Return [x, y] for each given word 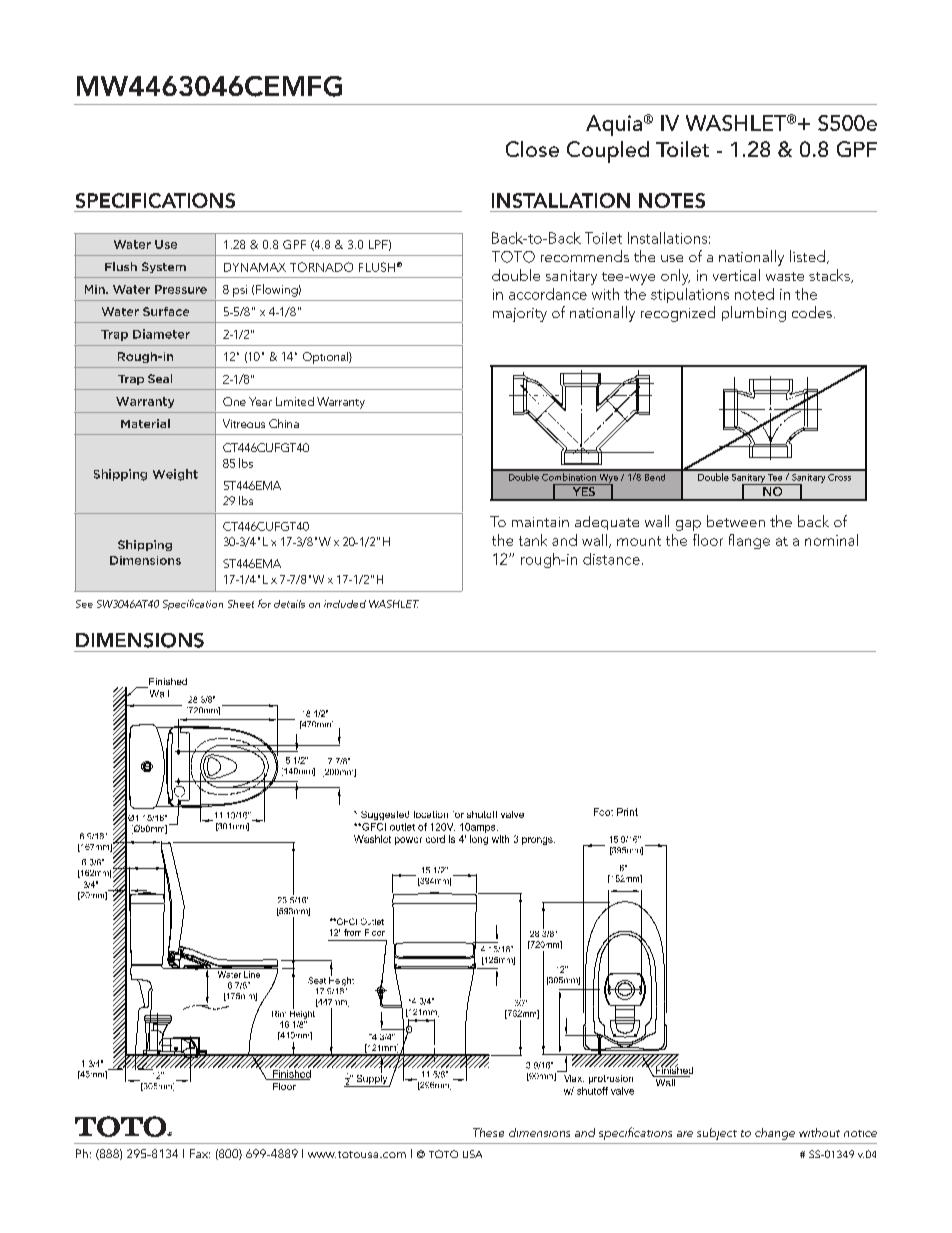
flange [749, 541]
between [736, 521]
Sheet [241, 604]
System [164, 267]
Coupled [608, 152]
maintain [540, 522]
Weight [175, 475]
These [488, 1132]
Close [532, 149]
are [685, 1134]
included [345, 604]
